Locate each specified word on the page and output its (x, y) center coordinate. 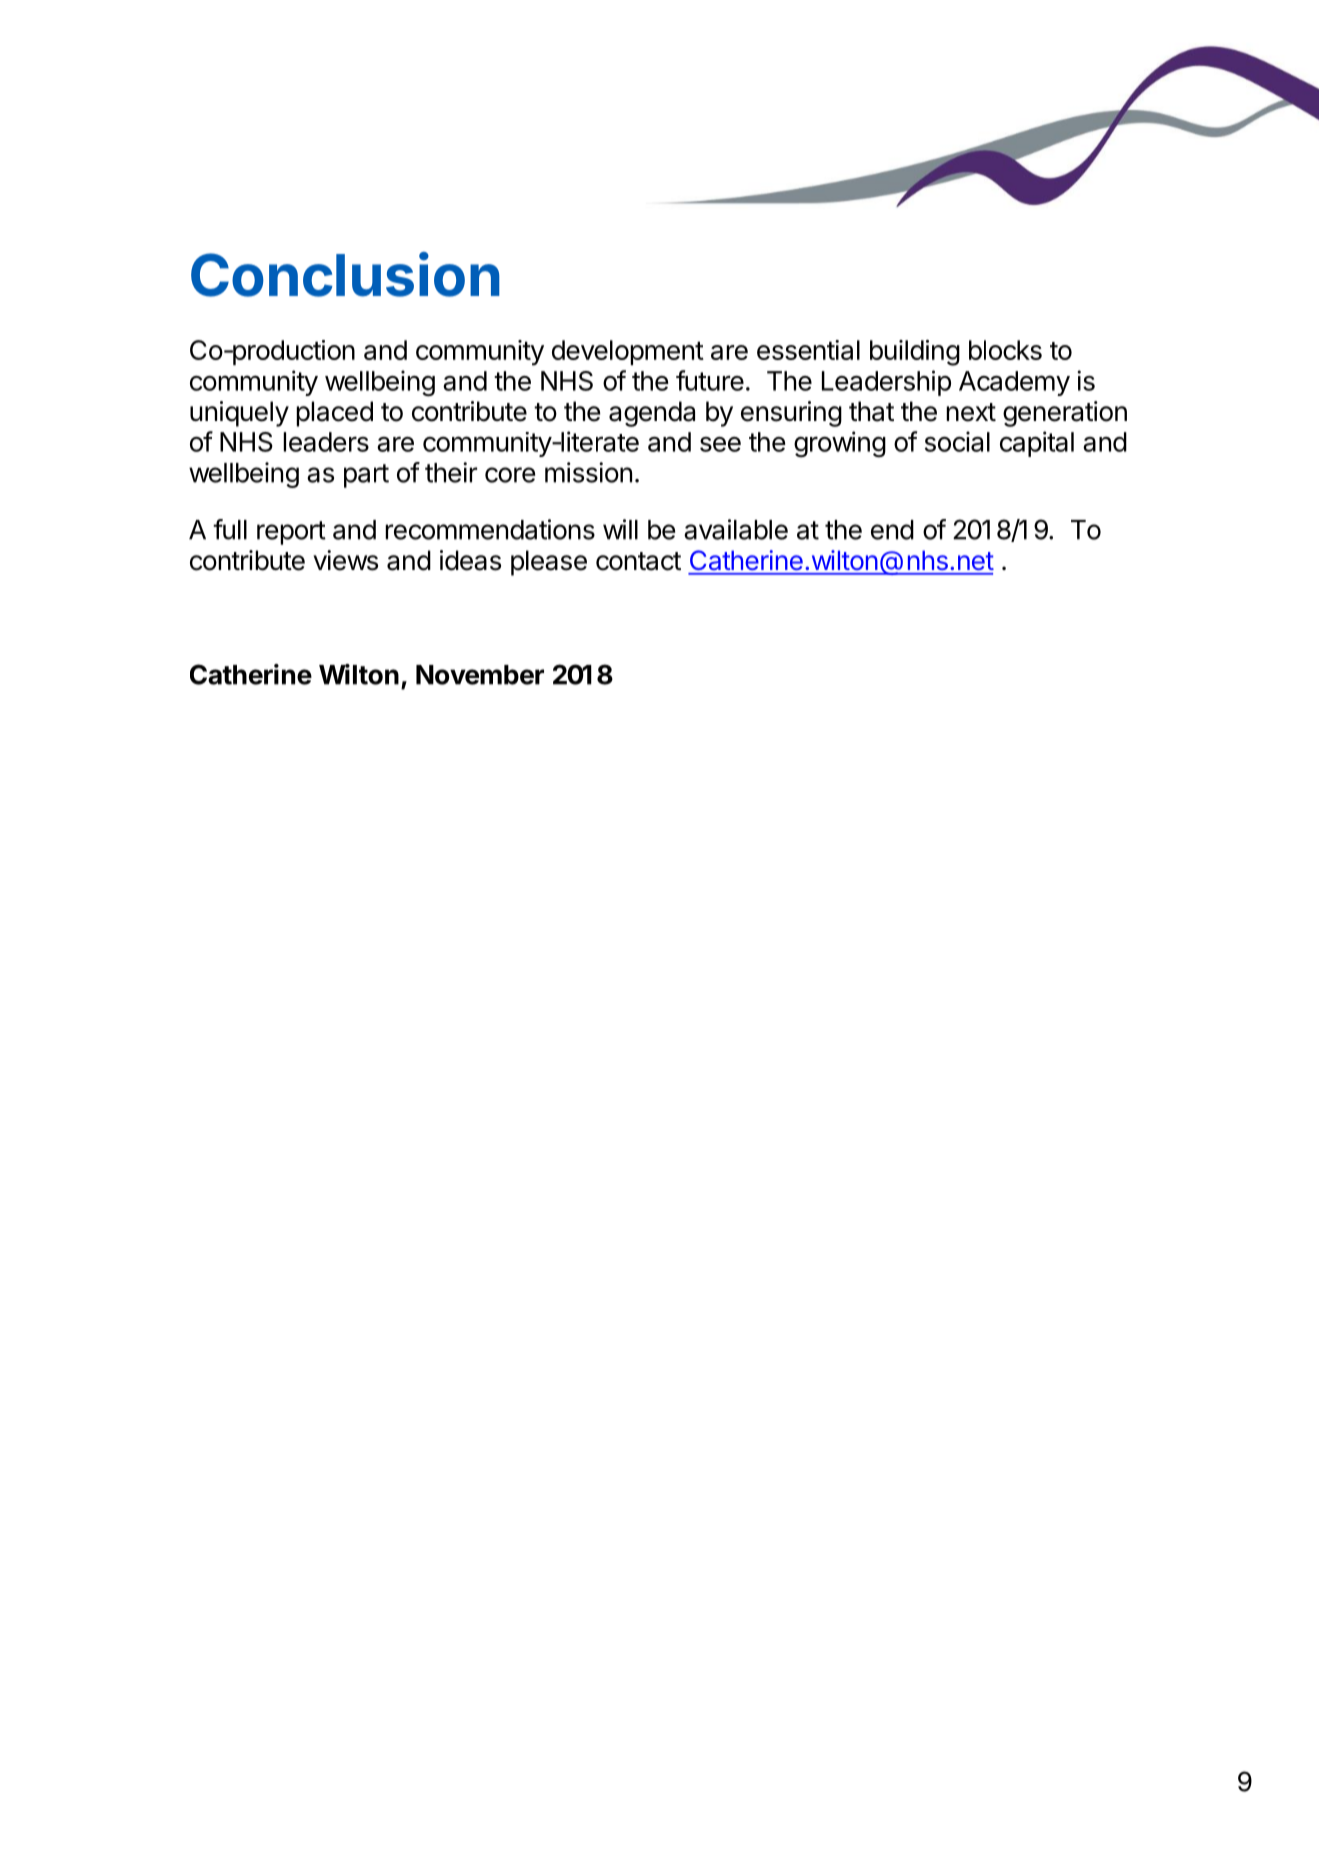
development (628, 352)
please (549, 563)
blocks (1005, 350)
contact (638, 561)
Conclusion (345, 274)
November (480, 675)
